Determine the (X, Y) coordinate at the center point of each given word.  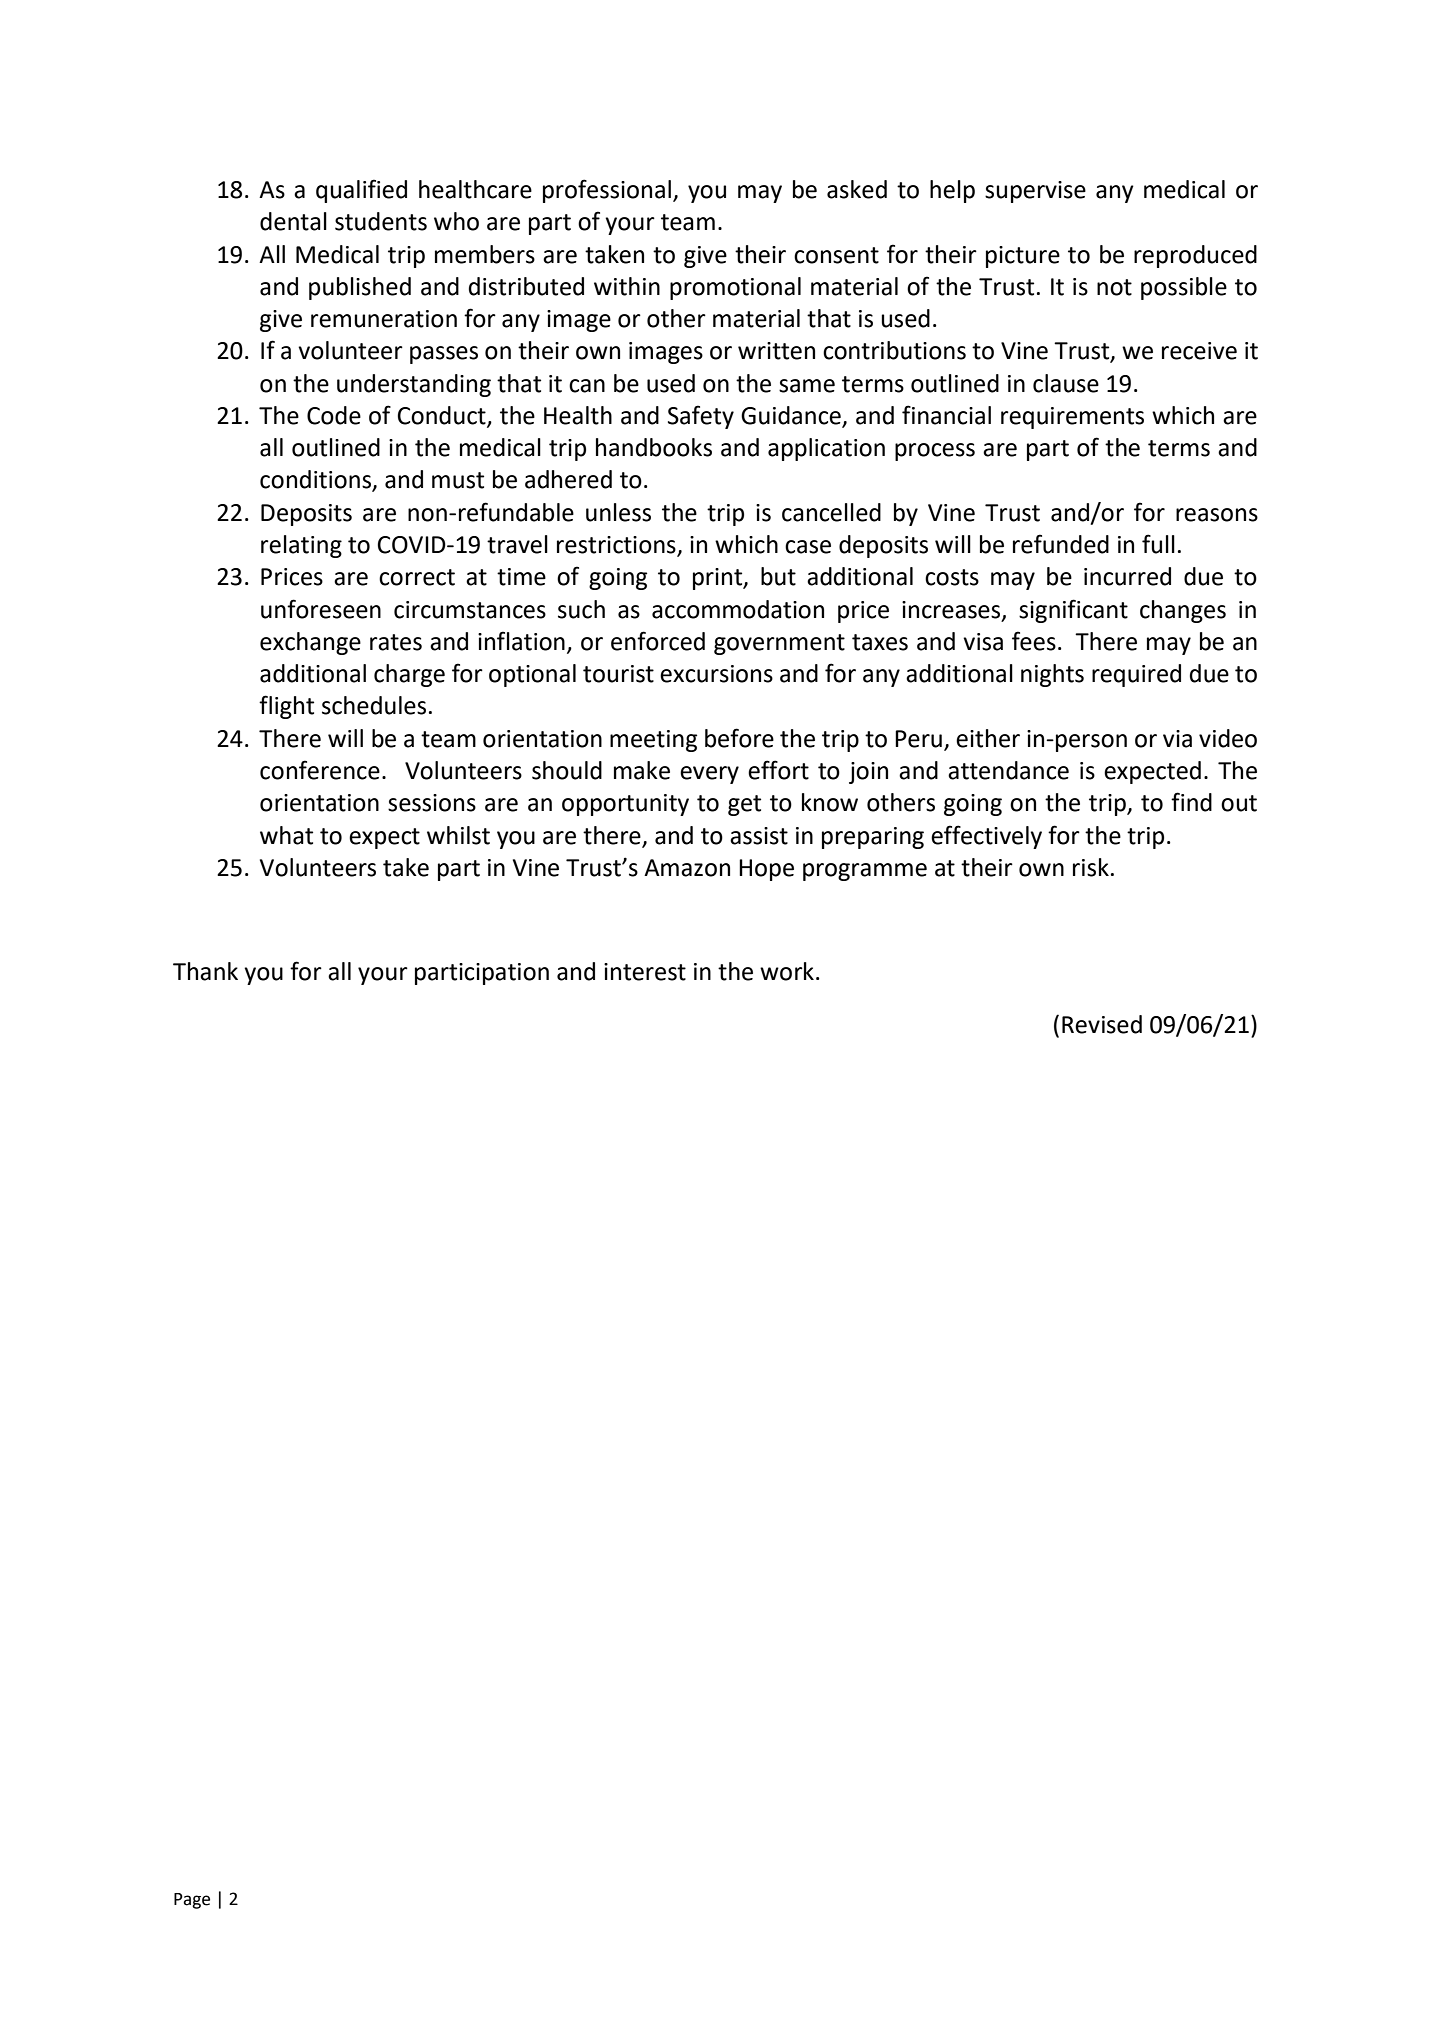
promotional (735, 288)
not (1114, 287)
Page (192, 1901)
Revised (1102, 1024)
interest (645, 972)
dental (293, 221)
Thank (205, 971)
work (787, 971)
